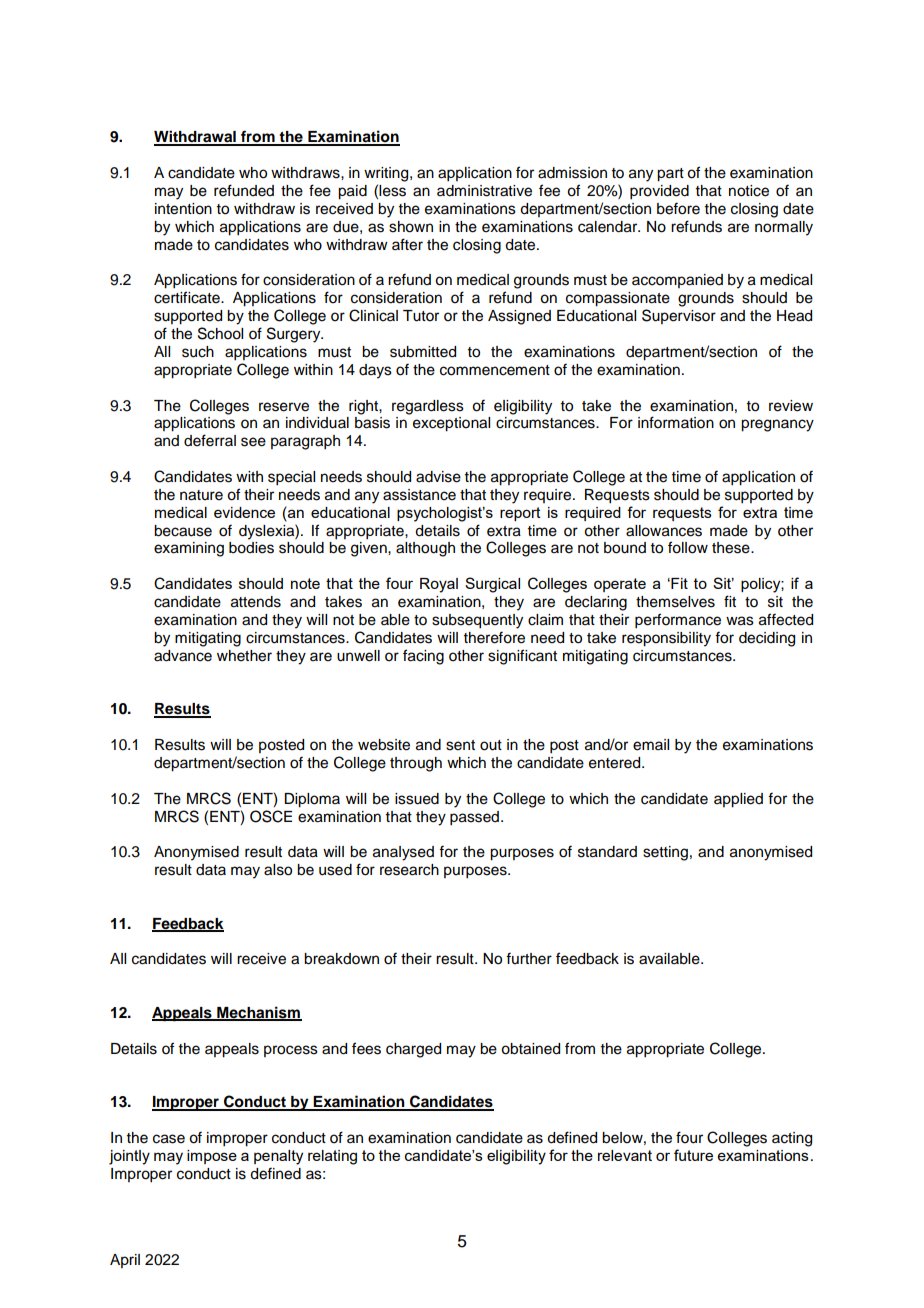 The image size is (924, 1308). Describe the element at coordinates (189, 549) in the screenshot. I see `examining` at that location.
